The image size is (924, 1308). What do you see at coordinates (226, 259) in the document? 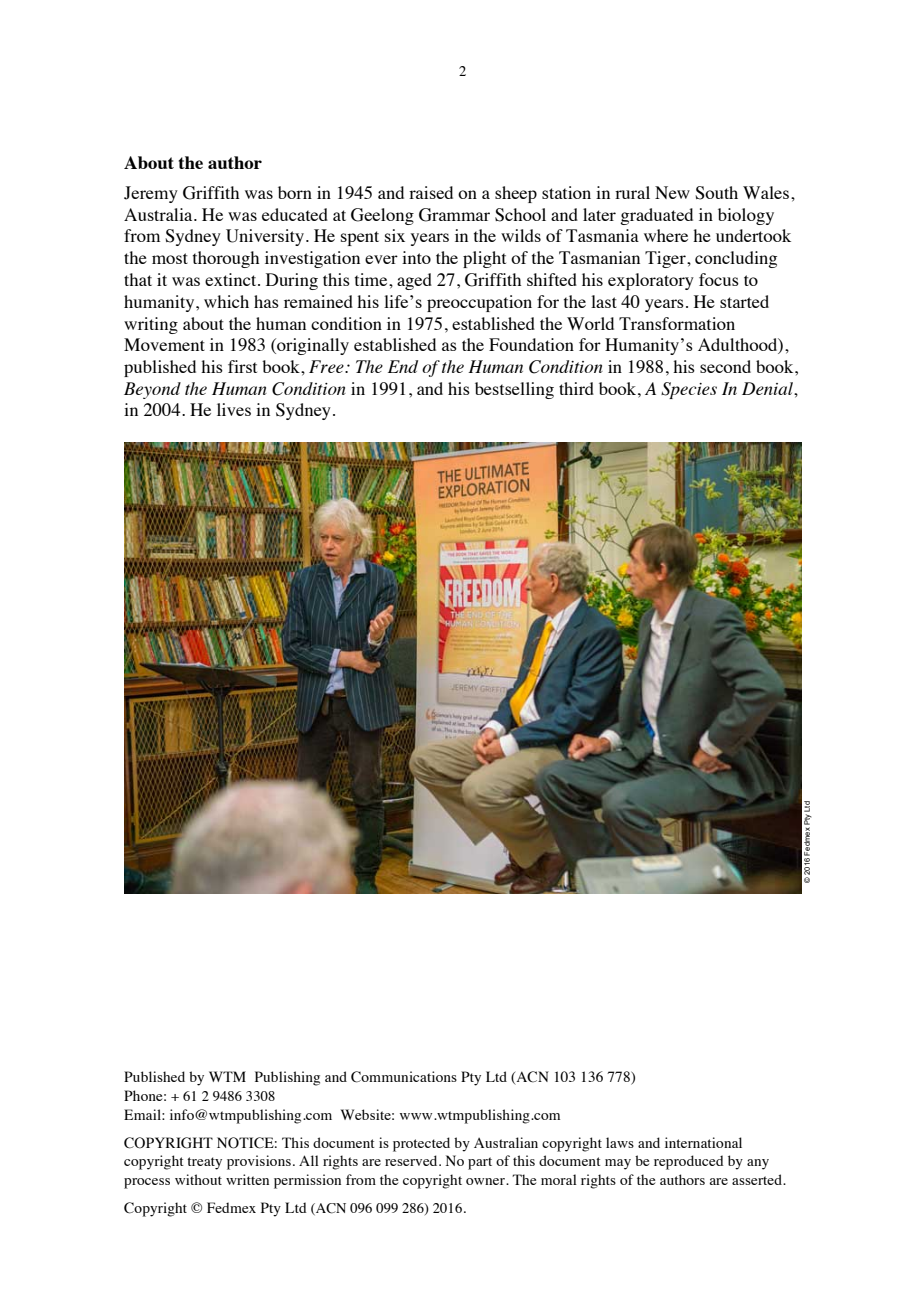
I see `thorough` at bounding box center [226, 259].
